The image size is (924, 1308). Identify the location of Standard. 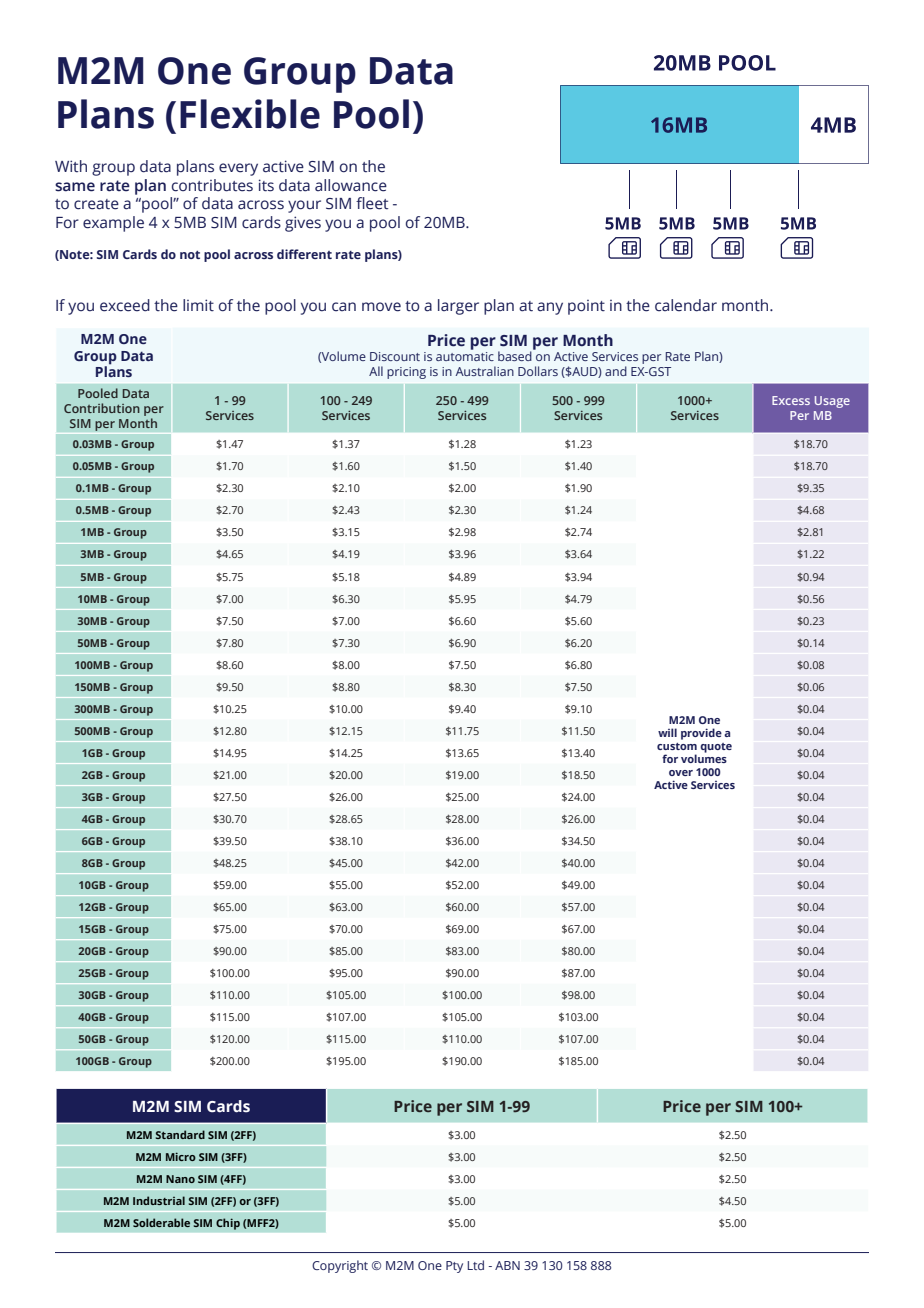
(180, 1134).
